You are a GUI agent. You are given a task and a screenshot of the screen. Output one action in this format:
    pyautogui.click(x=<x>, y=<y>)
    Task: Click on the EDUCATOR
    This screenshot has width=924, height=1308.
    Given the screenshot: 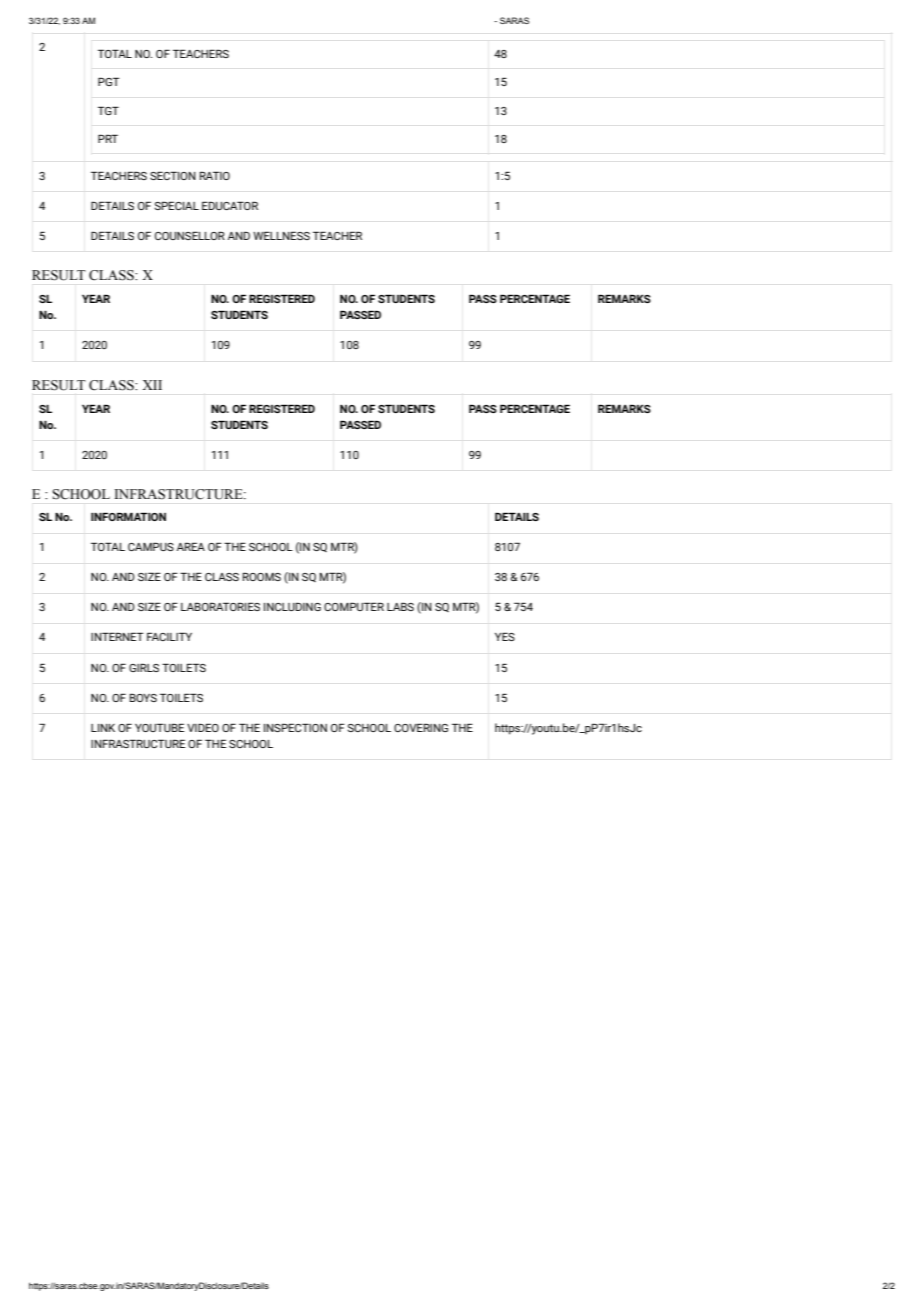 What is the action you would take?
    pyautogui.click(x=230, y=205)
